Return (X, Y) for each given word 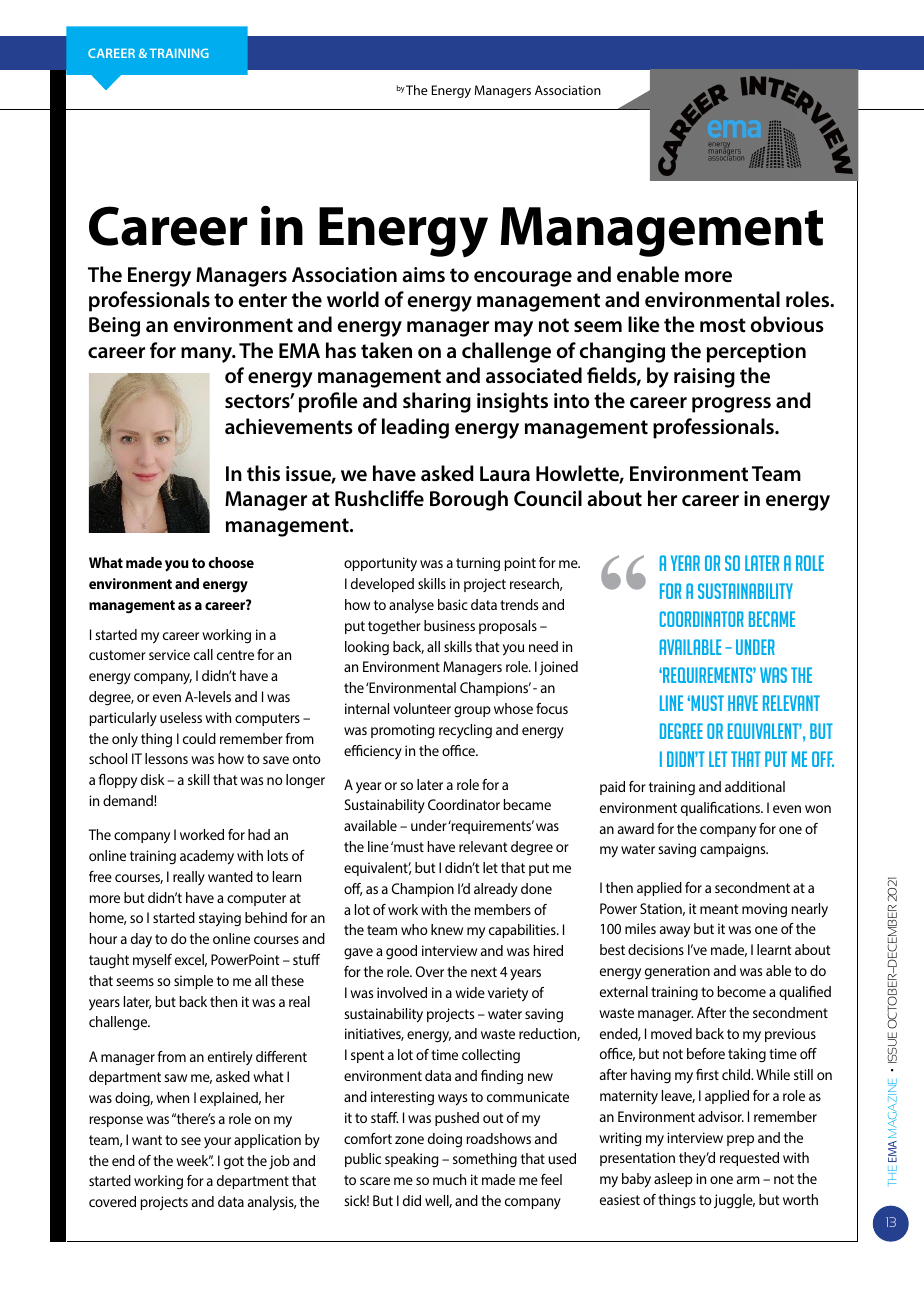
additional (755, 786)
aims (423, 274)
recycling (465, 731)
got (234, 1163)
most (723, 325)
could (199, 738)
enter (263, 300)
